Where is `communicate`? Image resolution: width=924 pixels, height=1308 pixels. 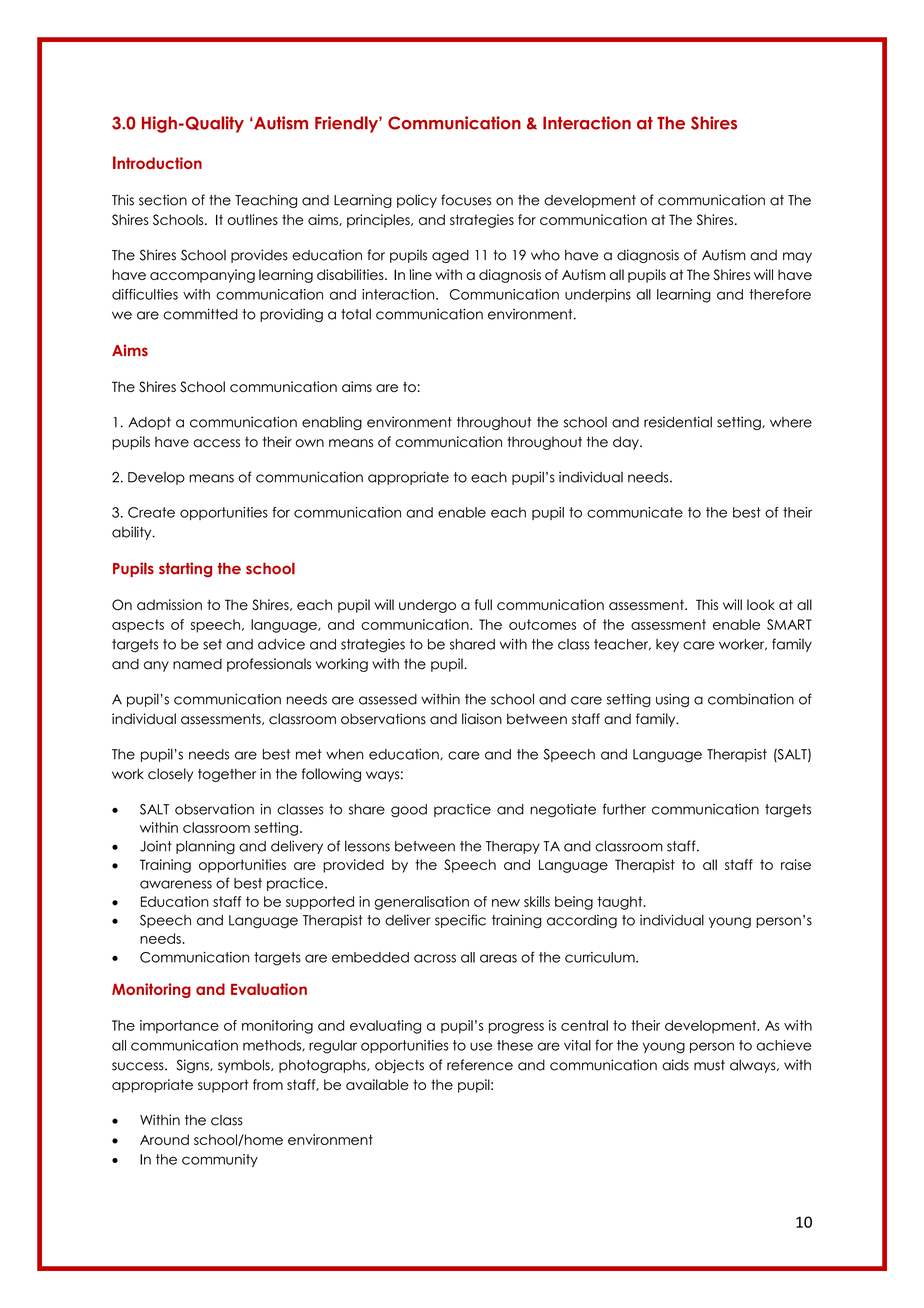
communicate is located at coordinates (635, 512).
